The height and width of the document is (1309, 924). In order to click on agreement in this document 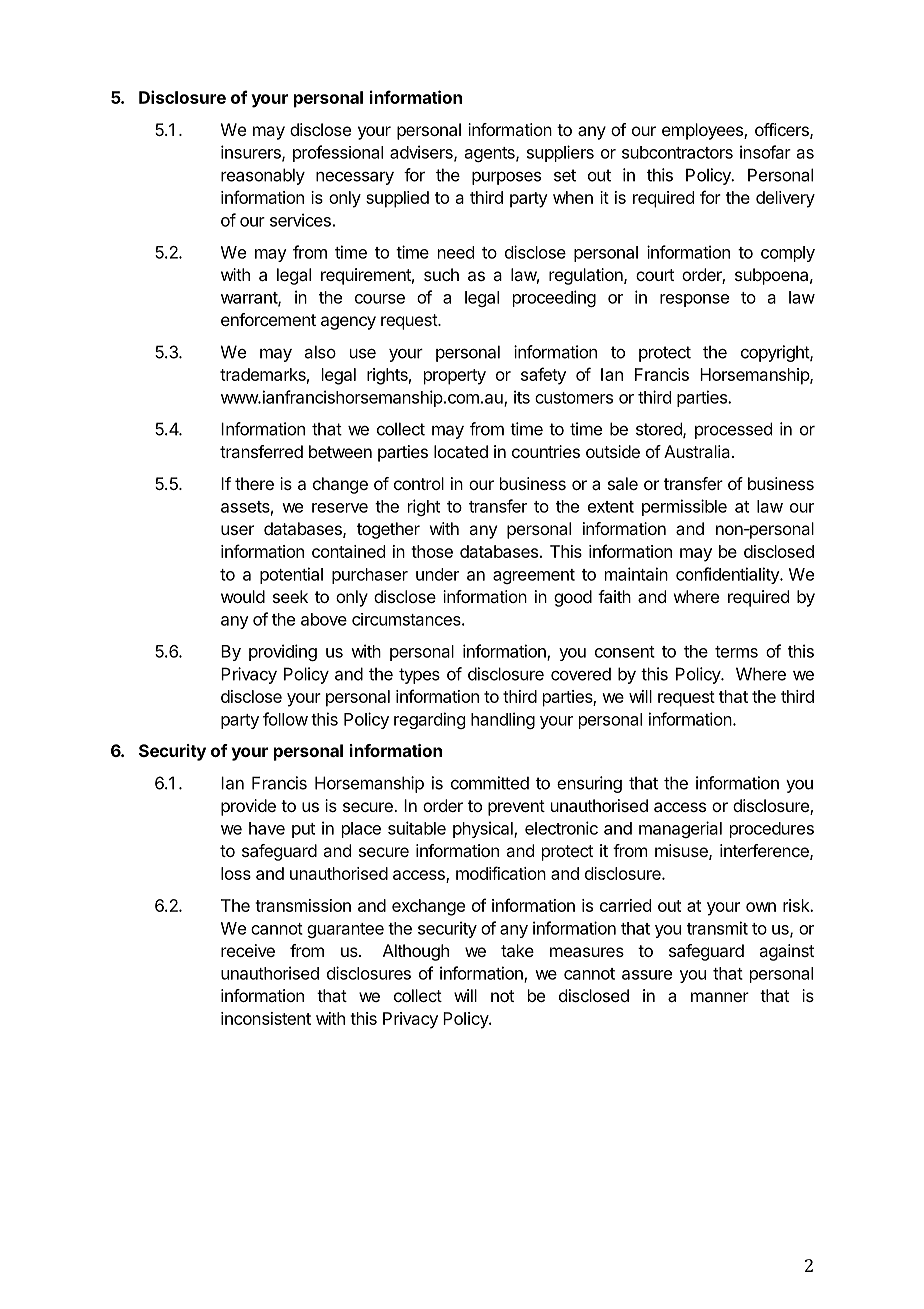, I will do `click(534, 576)`.
